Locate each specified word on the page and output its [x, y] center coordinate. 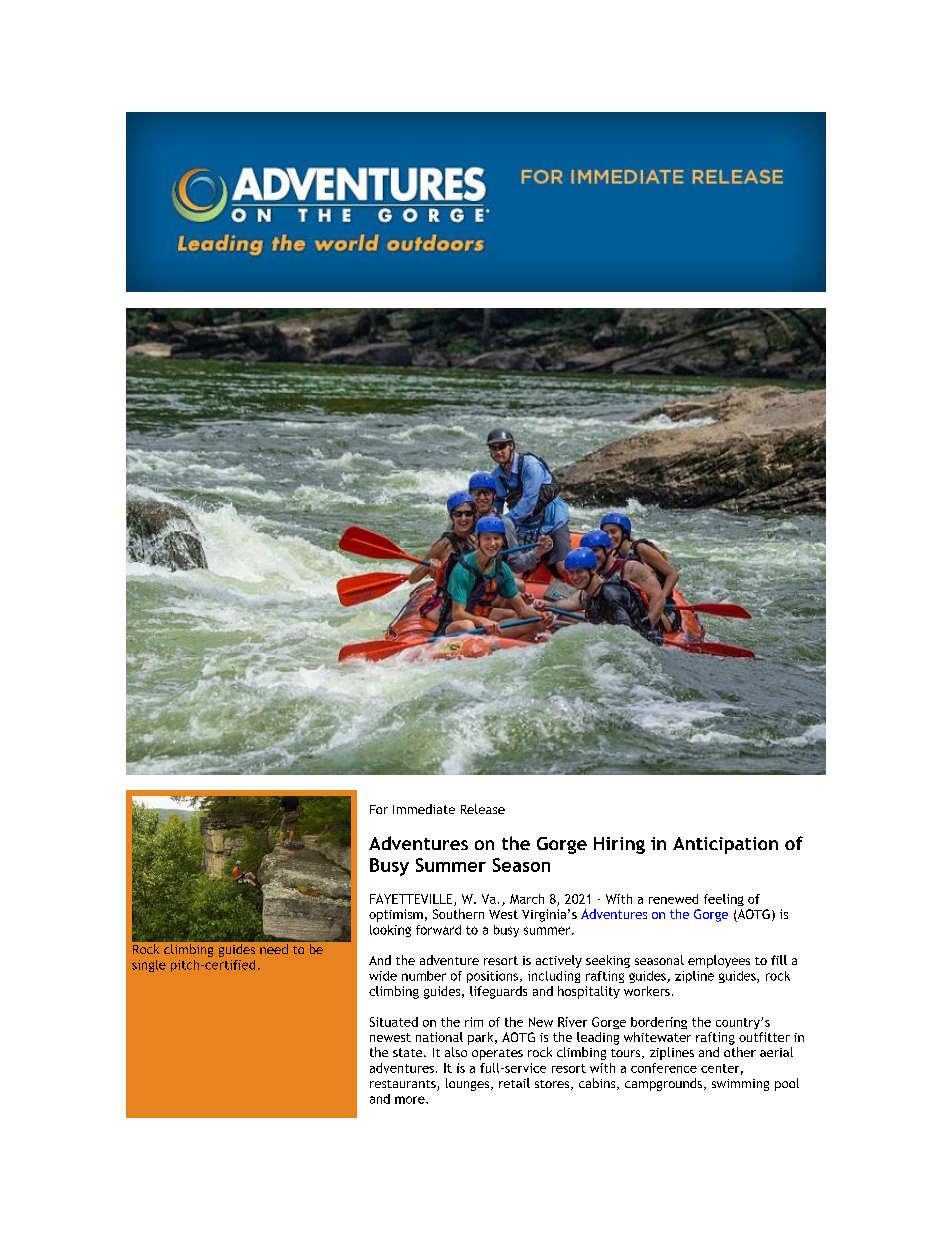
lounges [469, 1084]
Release [483, 809]
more [411, 1100]
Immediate [424, 809]
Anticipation [725, 845]
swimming [740, 1085]
